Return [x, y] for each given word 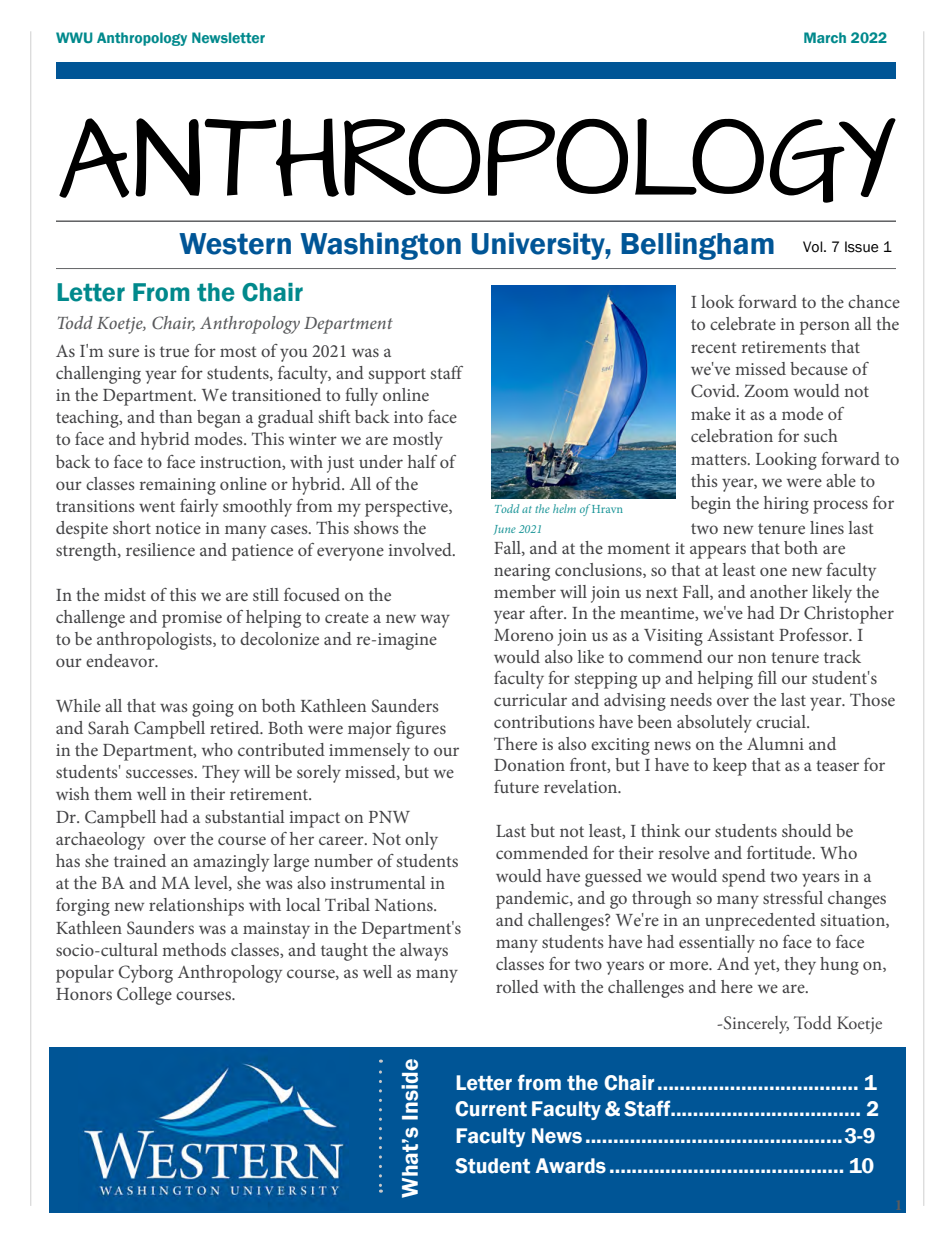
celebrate [743, 323]
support [397, 376]
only [421, 841]
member [525, 591]
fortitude [780, 852]
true [174, 351]
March [825, 37]
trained [140, 860]
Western [235, 244]
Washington [380, 246]
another [779, 591]
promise [192, 619]
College [144, 996]
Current [491, 1109]
